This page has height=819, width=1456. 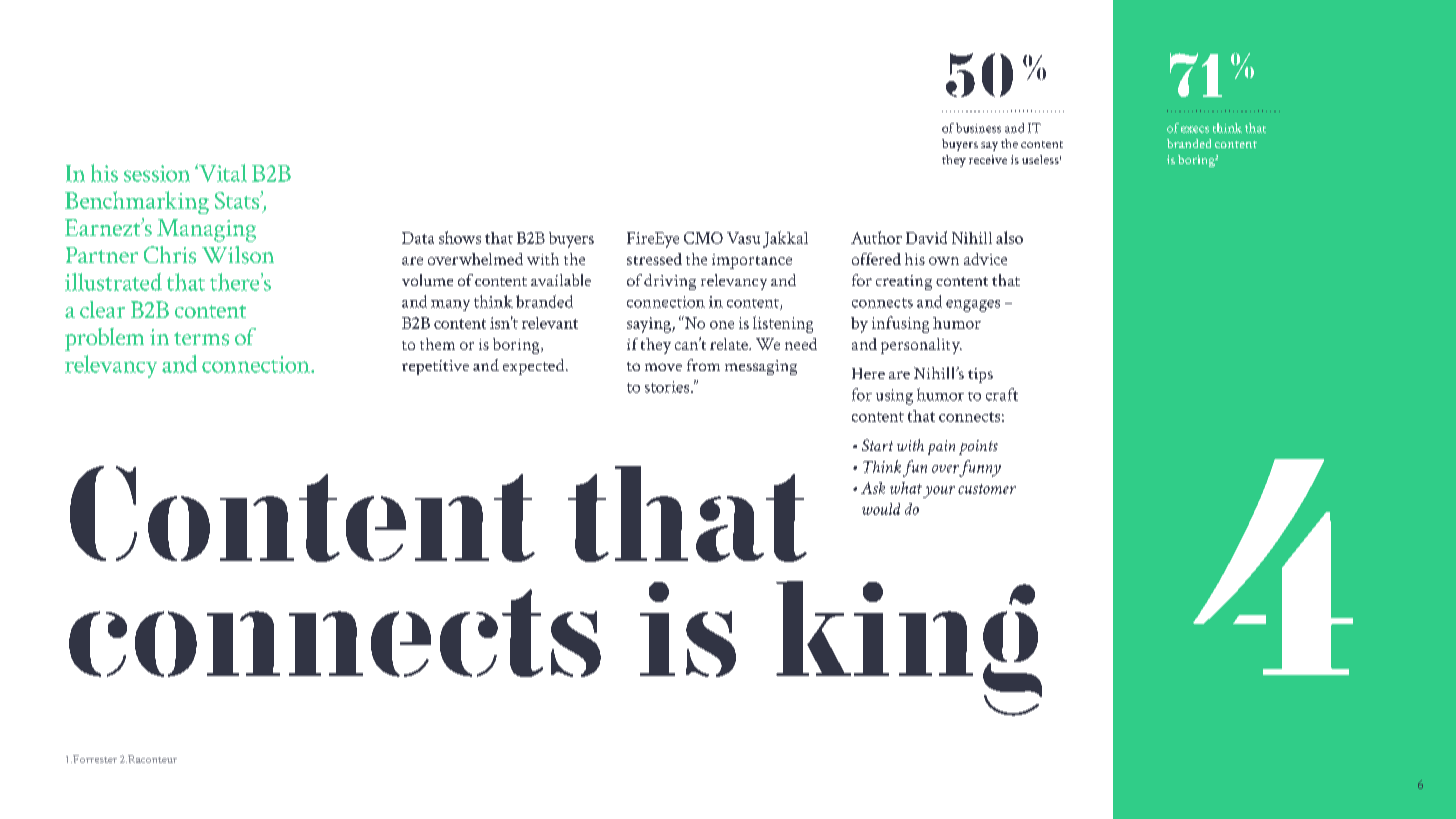 I want to click on would, so click(x=881, y=509).
